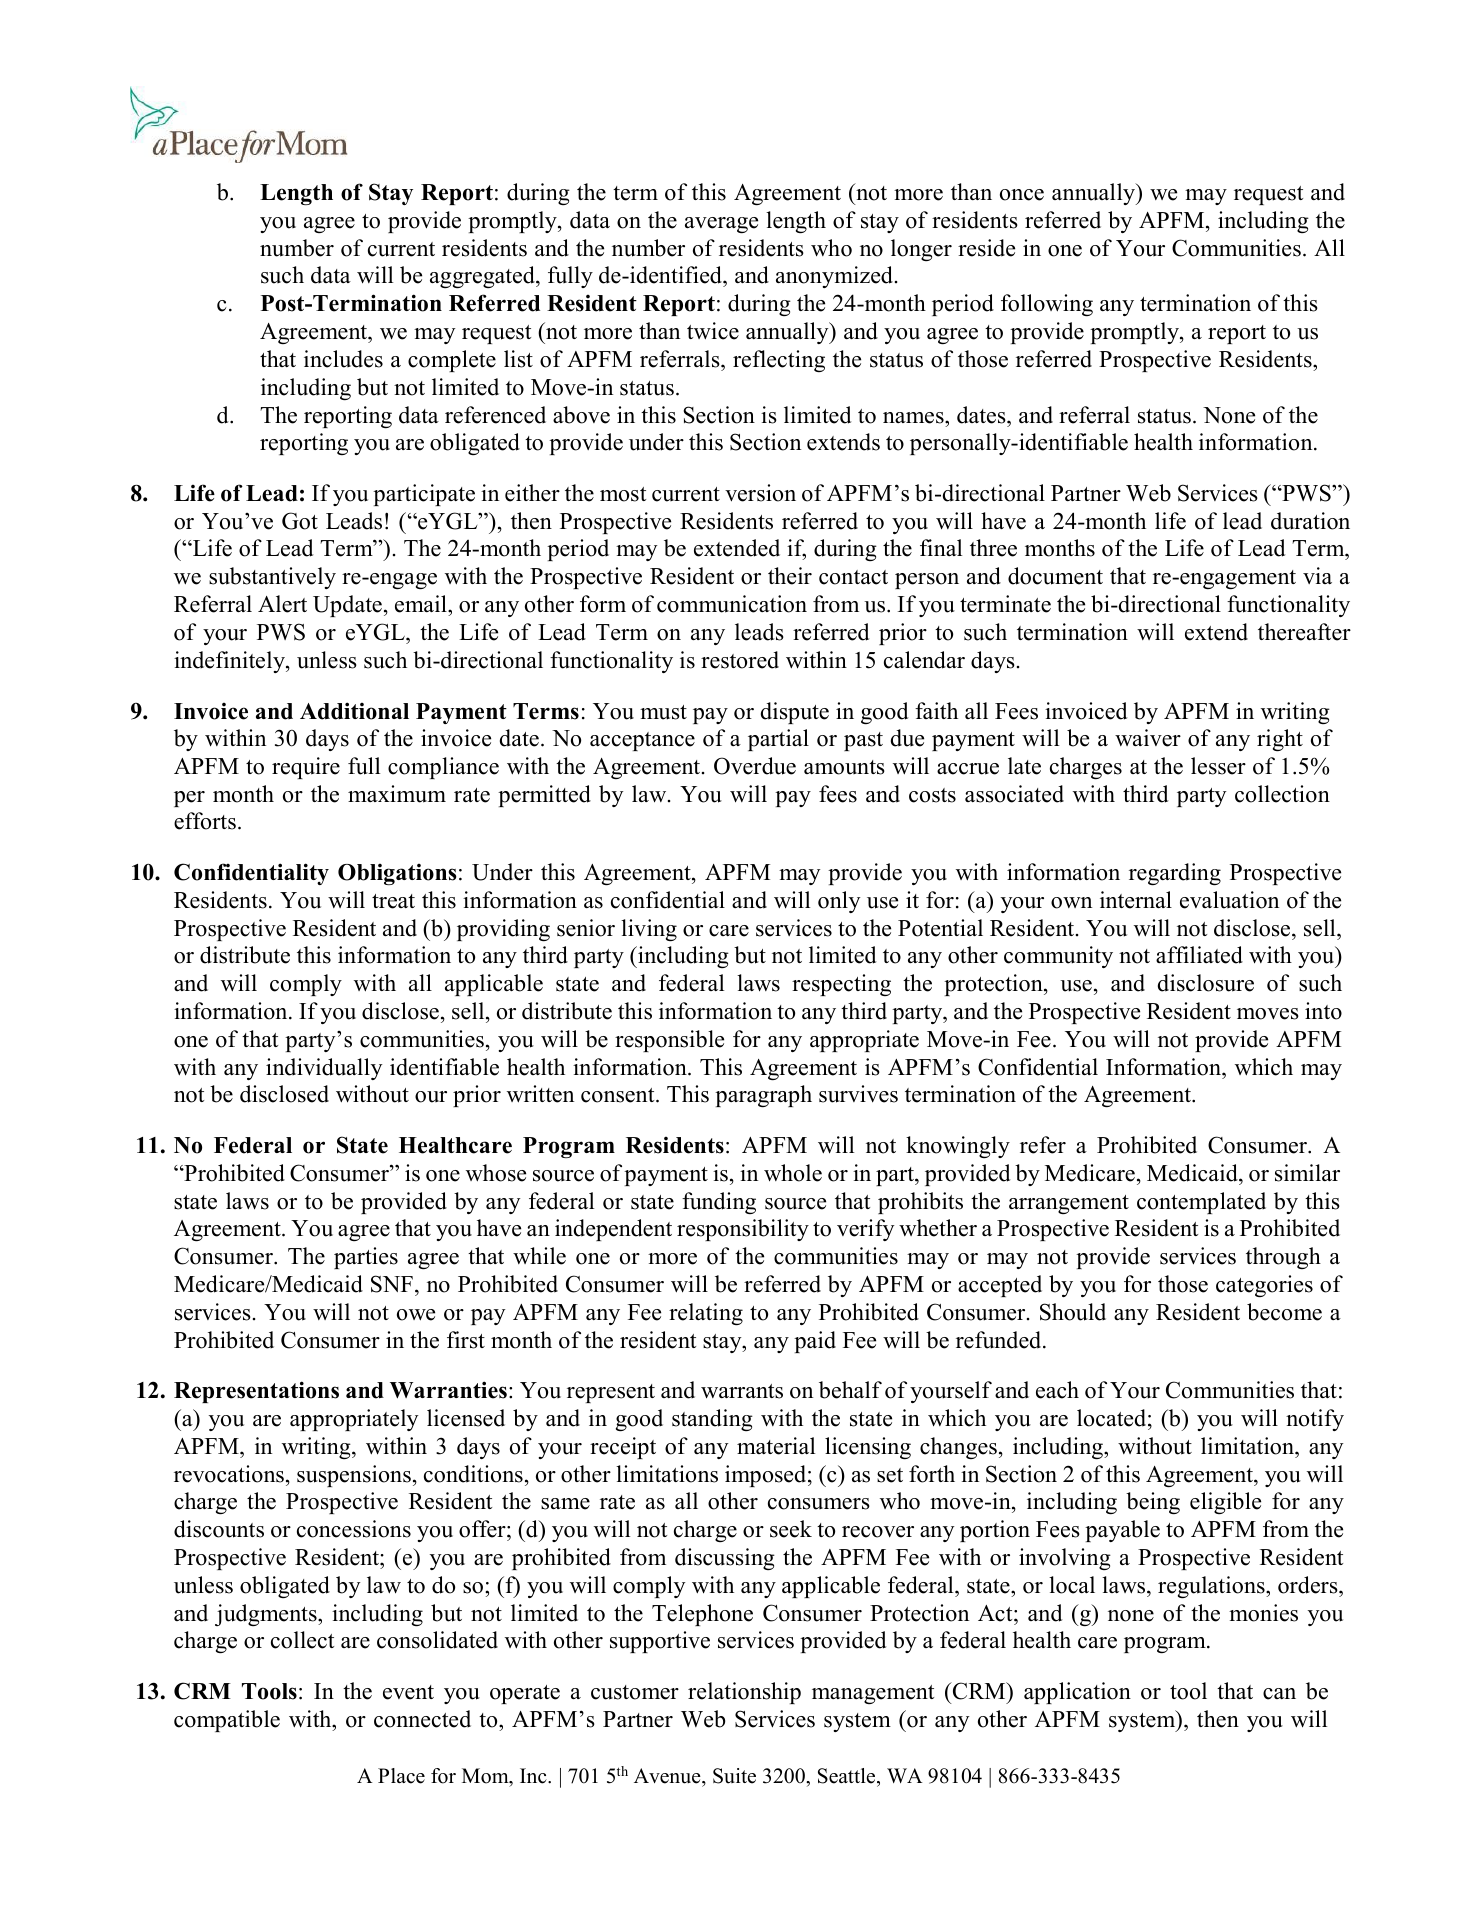 The height and width of the screenshot is (1912, 1478). Describe the element at coordinates (836, 277) in the screenshot. I see `anonymized` at that location.
